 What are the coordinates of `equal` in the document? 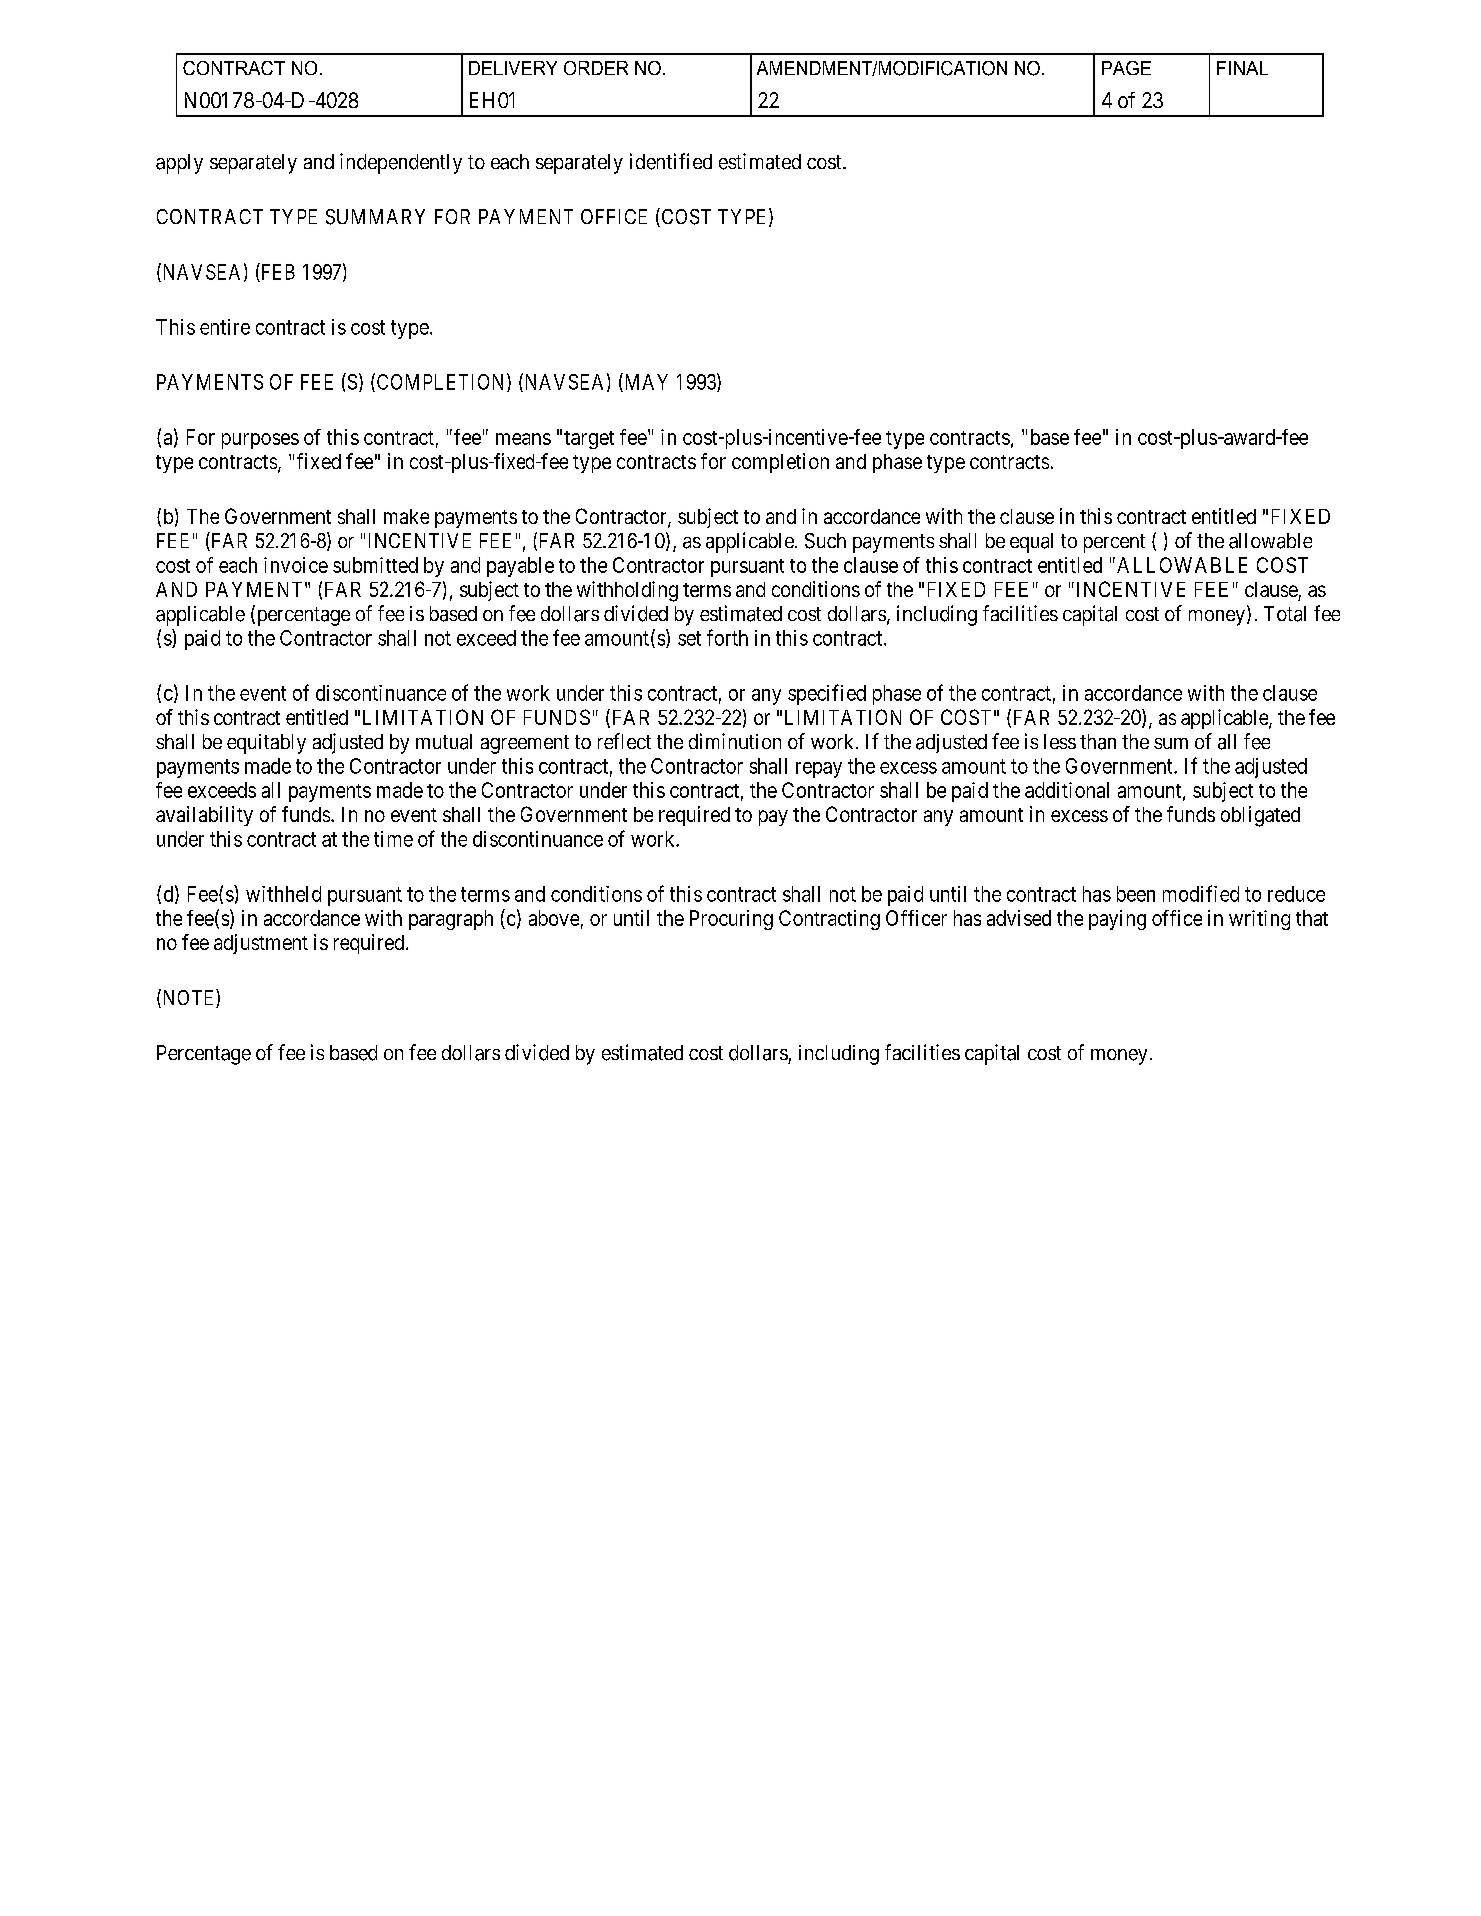 It's located at (1031, 543).
